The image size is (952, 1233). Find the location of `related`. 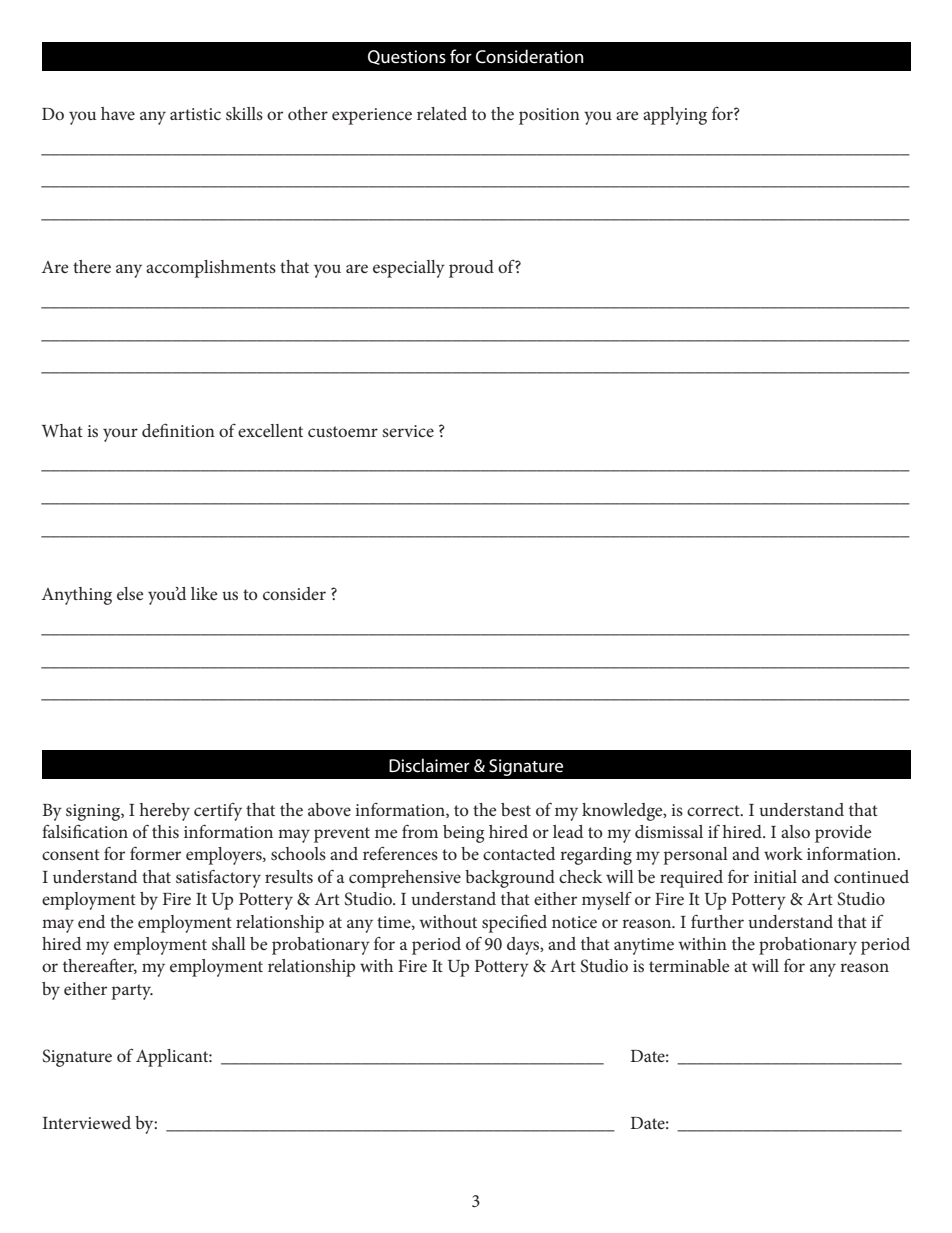

related is located at coordinates (442, 113).
